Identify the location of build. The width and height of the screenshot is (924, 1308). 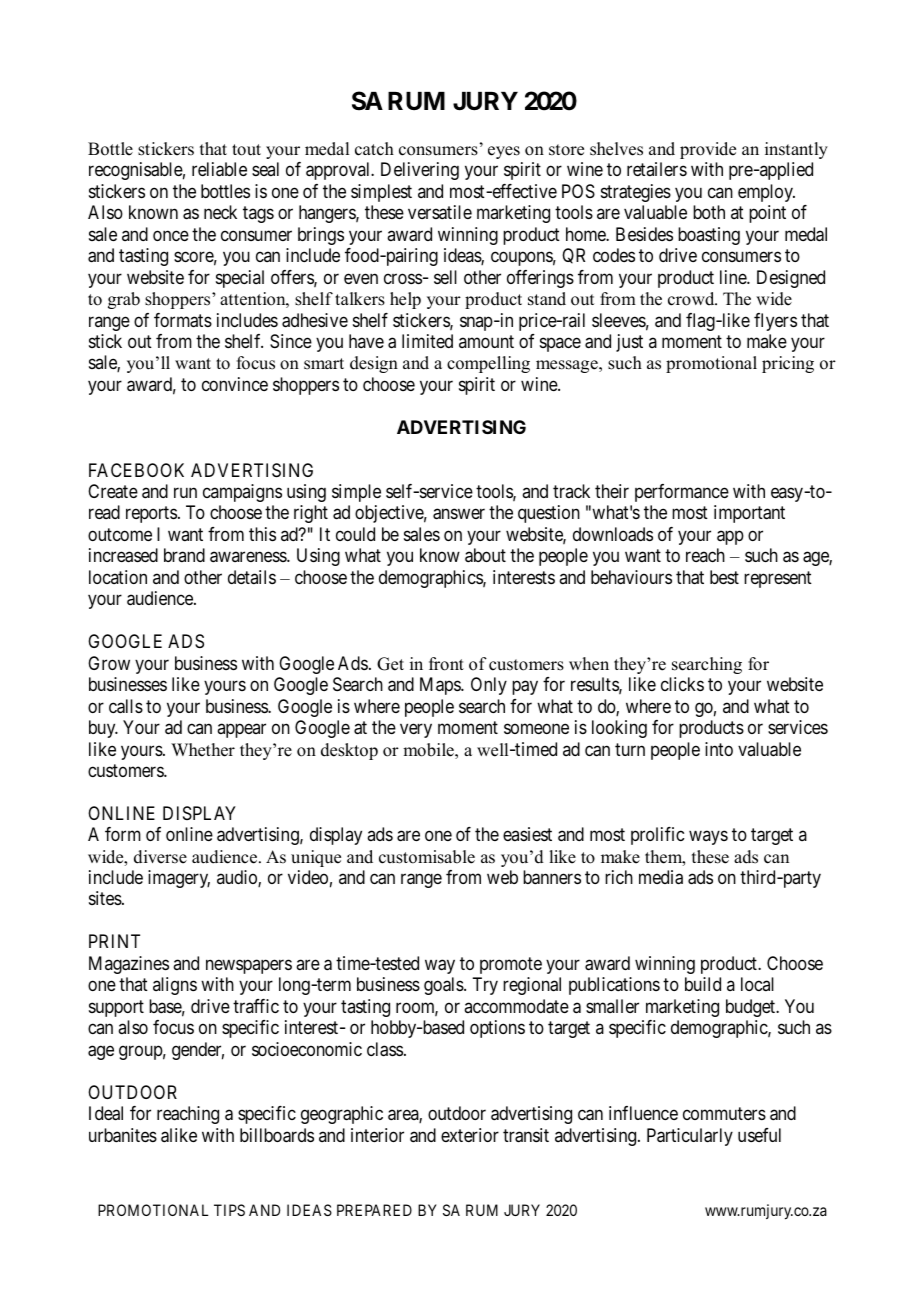
(703, 984).
